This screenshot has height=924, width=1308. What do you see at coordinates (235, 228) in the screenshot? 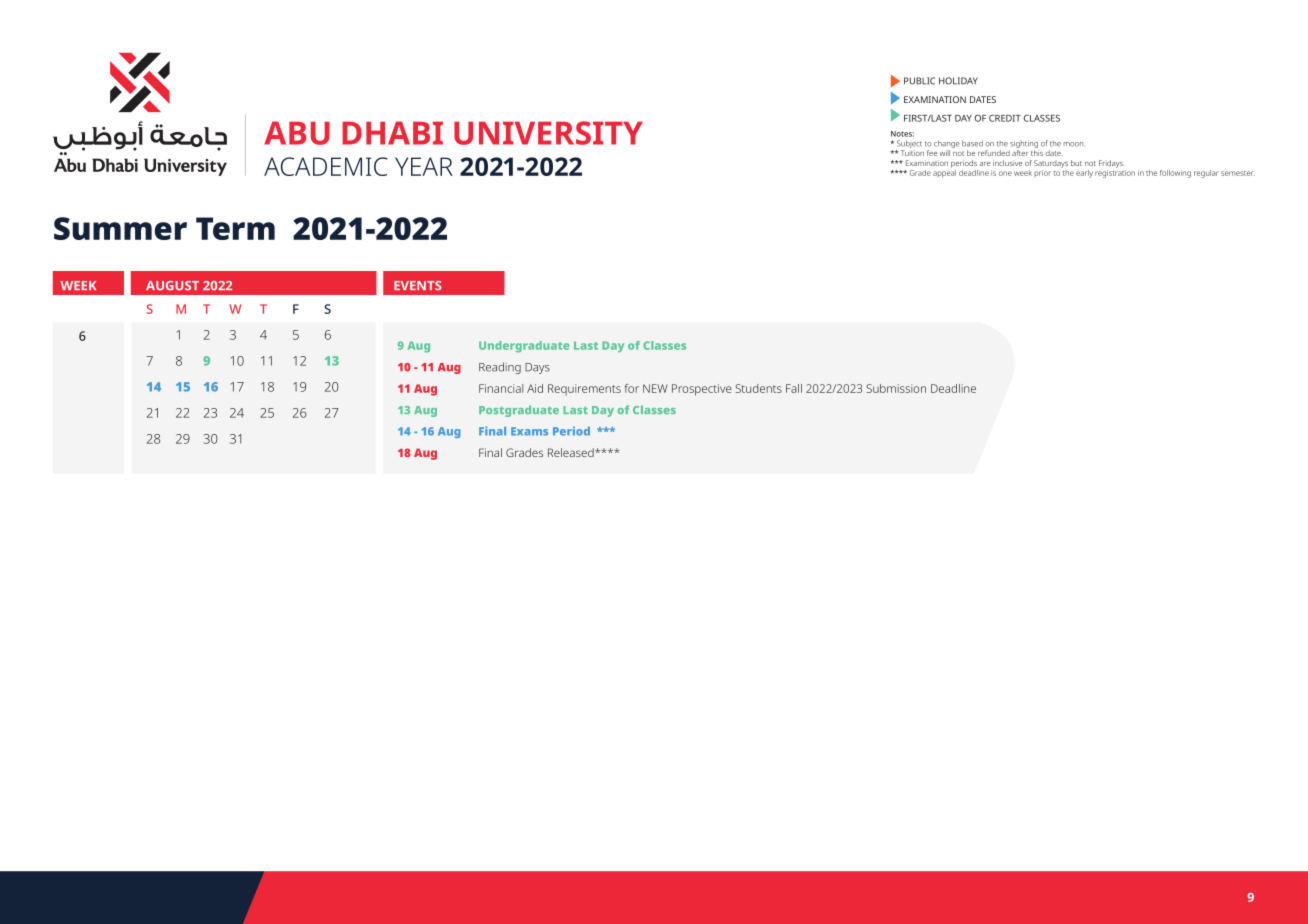
I see `Term` at bounding box center [235, 228].
